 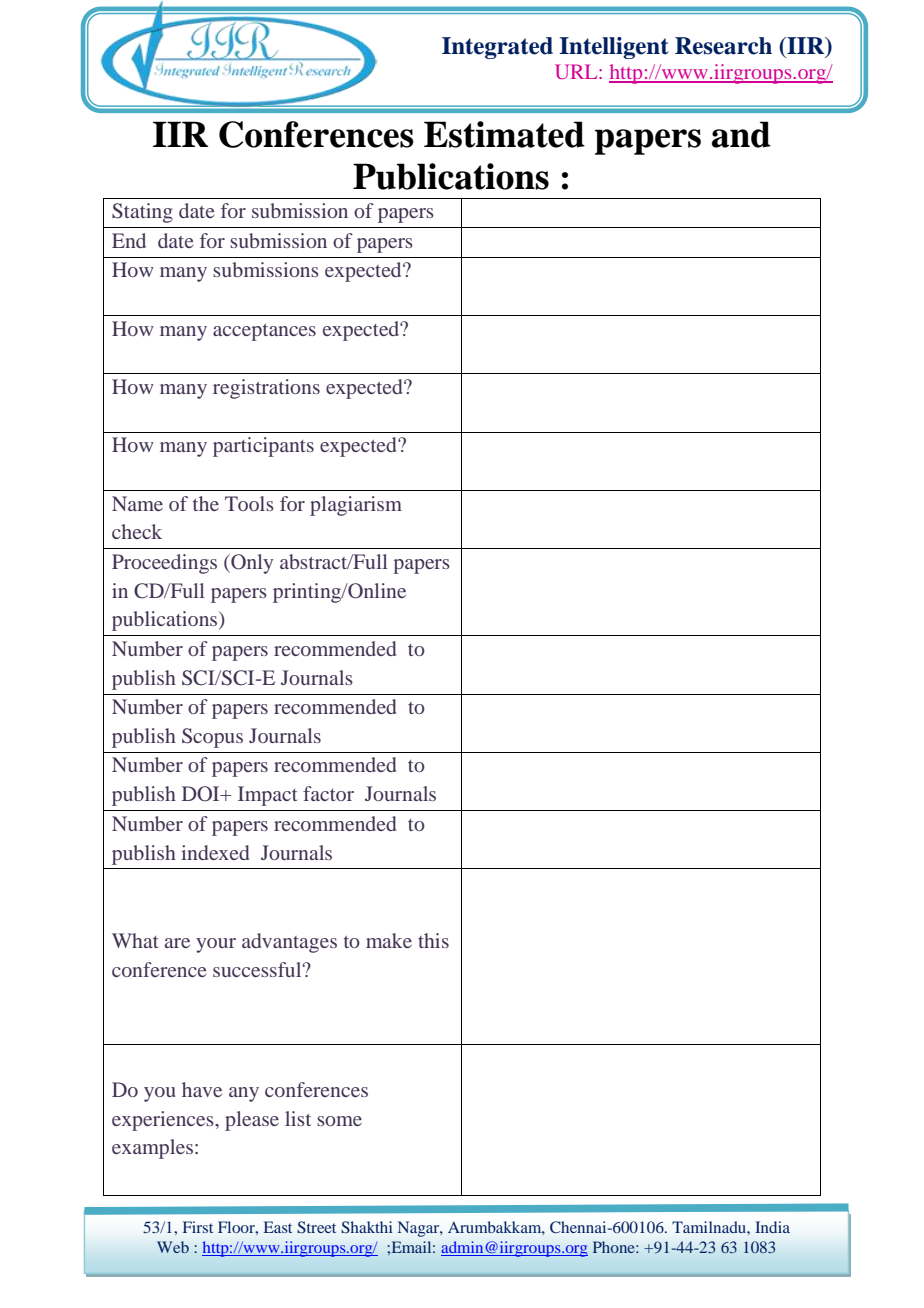 What do you see at coordinates (723, 46) in the document?
I see `Research` at bounding box center [723, 46].
